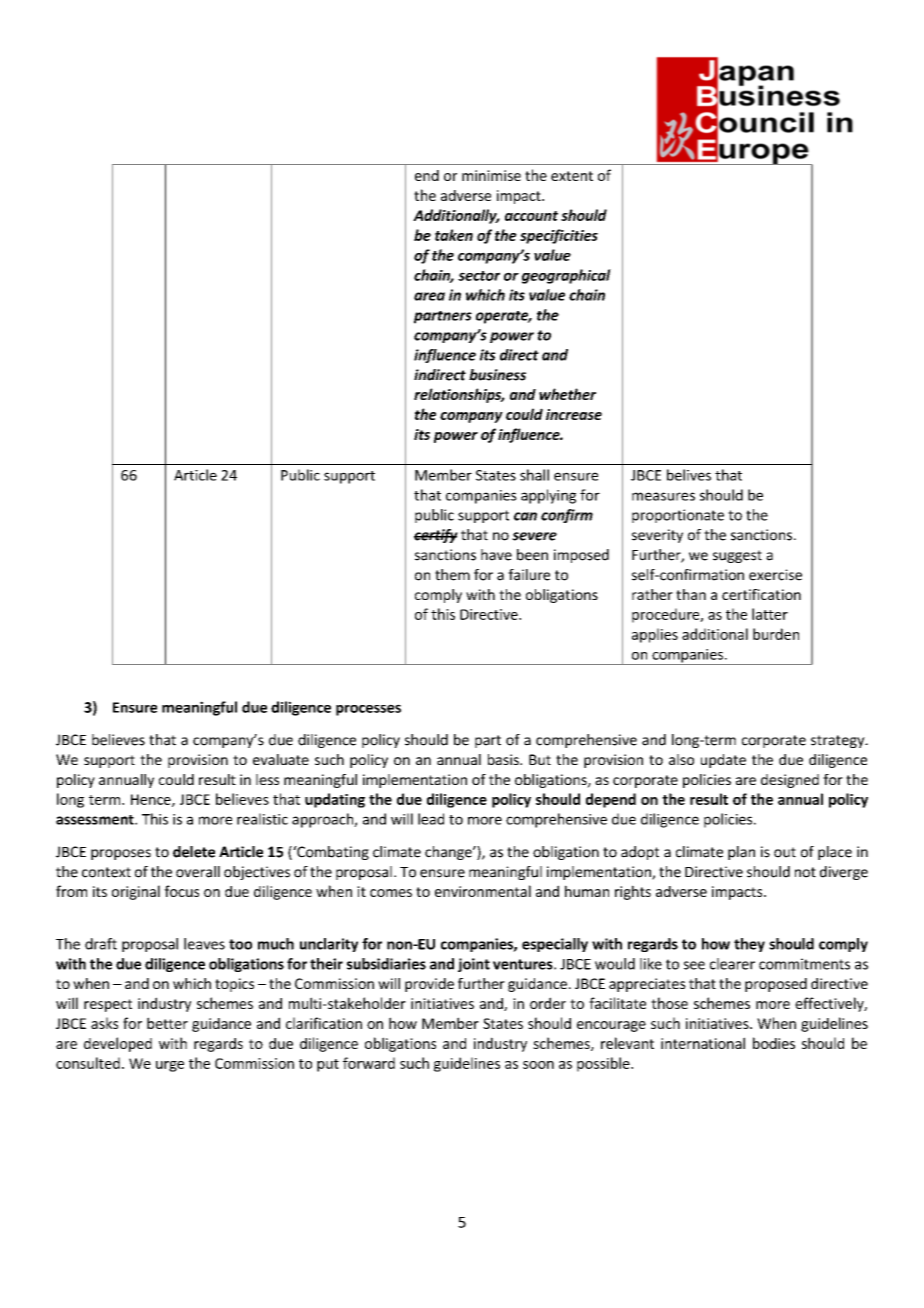 This screenshot has height=1308, width=924. I want to click on better, so click(167, 1023).
